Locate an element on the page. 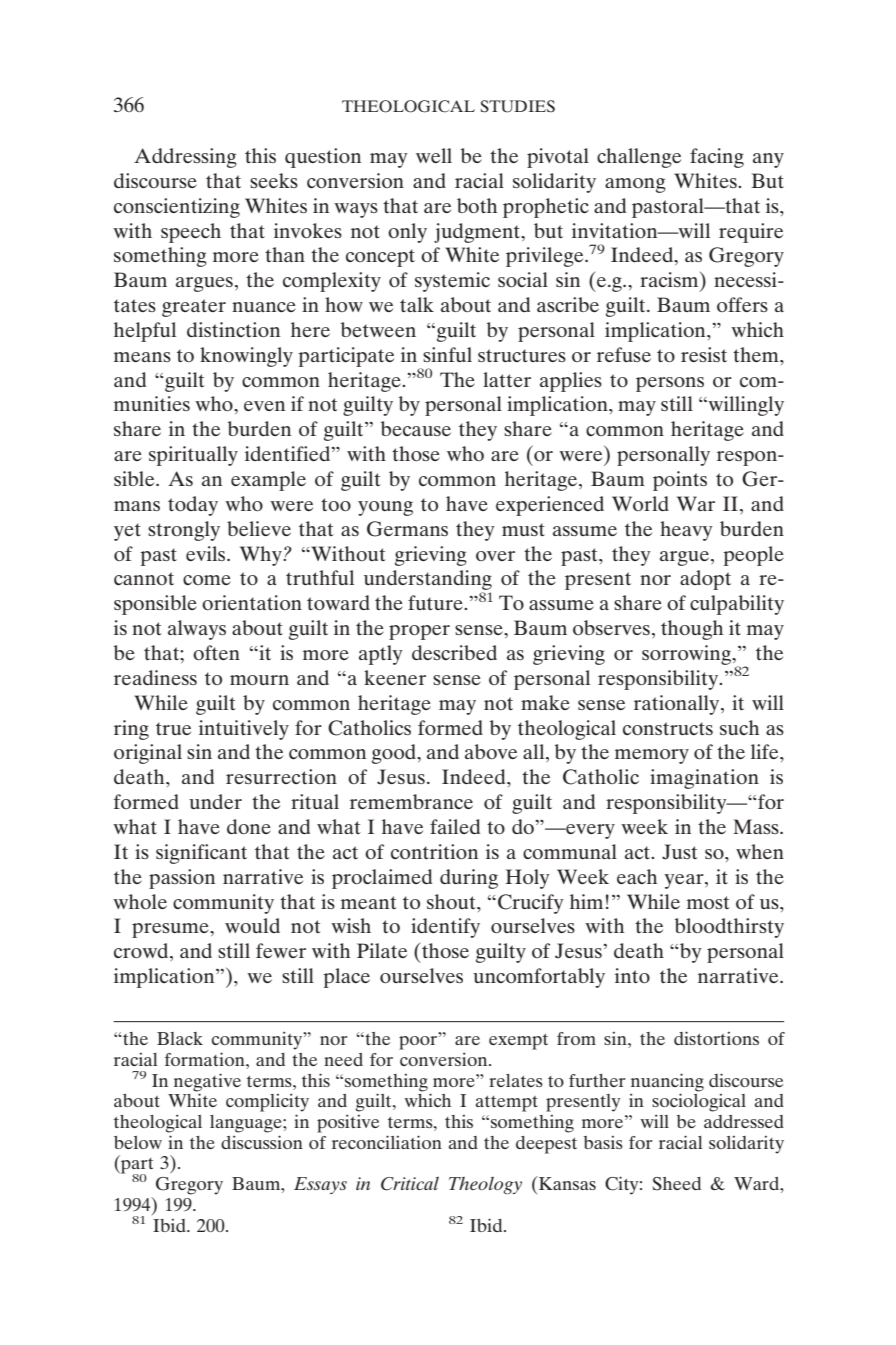 Image resolution: width=896 pixels, height=1345 pixels. Addressing is located at coordinates (185, 158).
